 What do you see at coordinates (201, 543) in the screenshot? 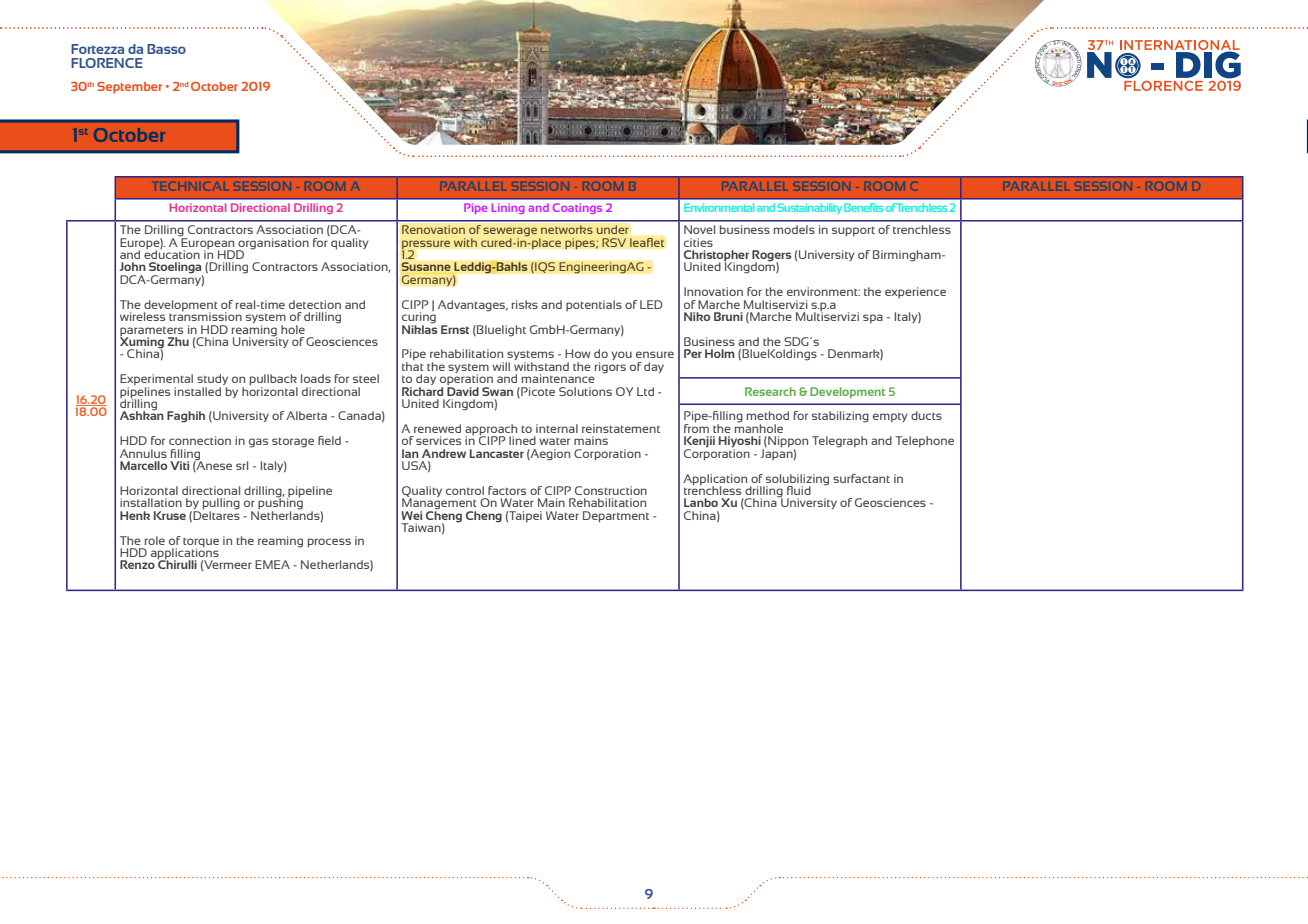
I see `torque` at bounding box center [201, 543].
